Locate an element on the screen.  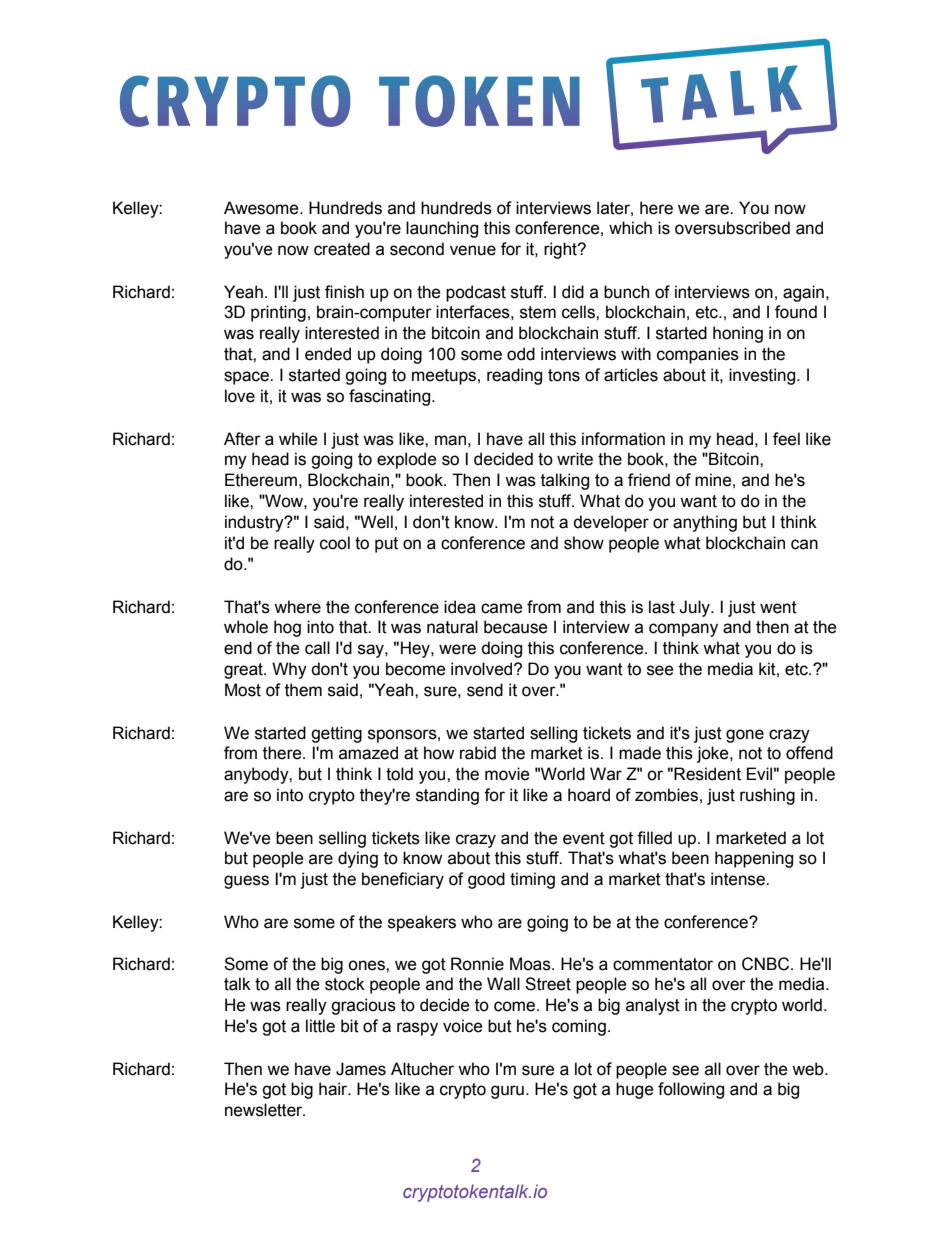
hair is located at coordinates (334, 1089).
